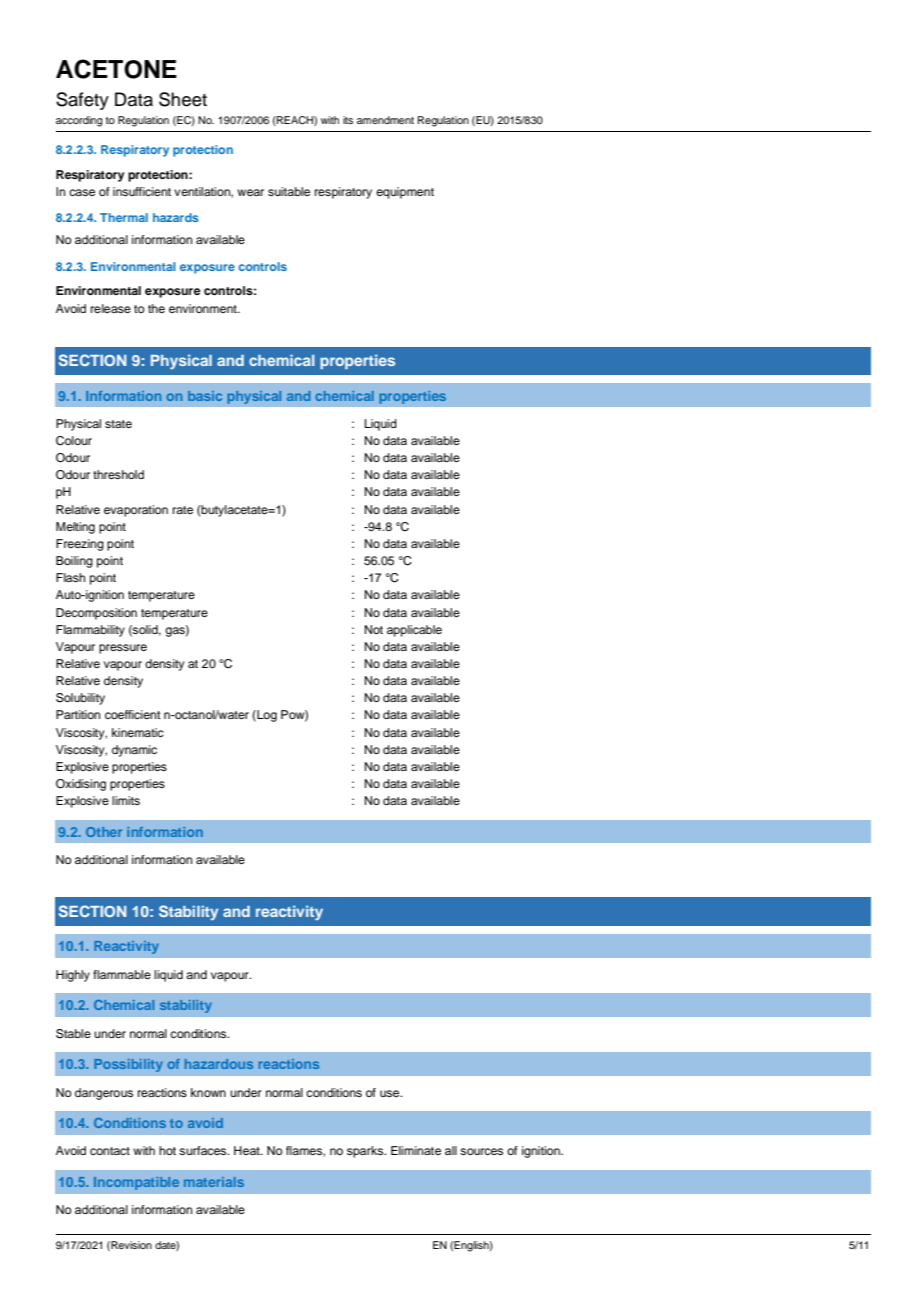 The image size is (924, 1308). Describe the element at coordinates (416, 1150) in the screenshot. I see `Eliminate` at that location.
